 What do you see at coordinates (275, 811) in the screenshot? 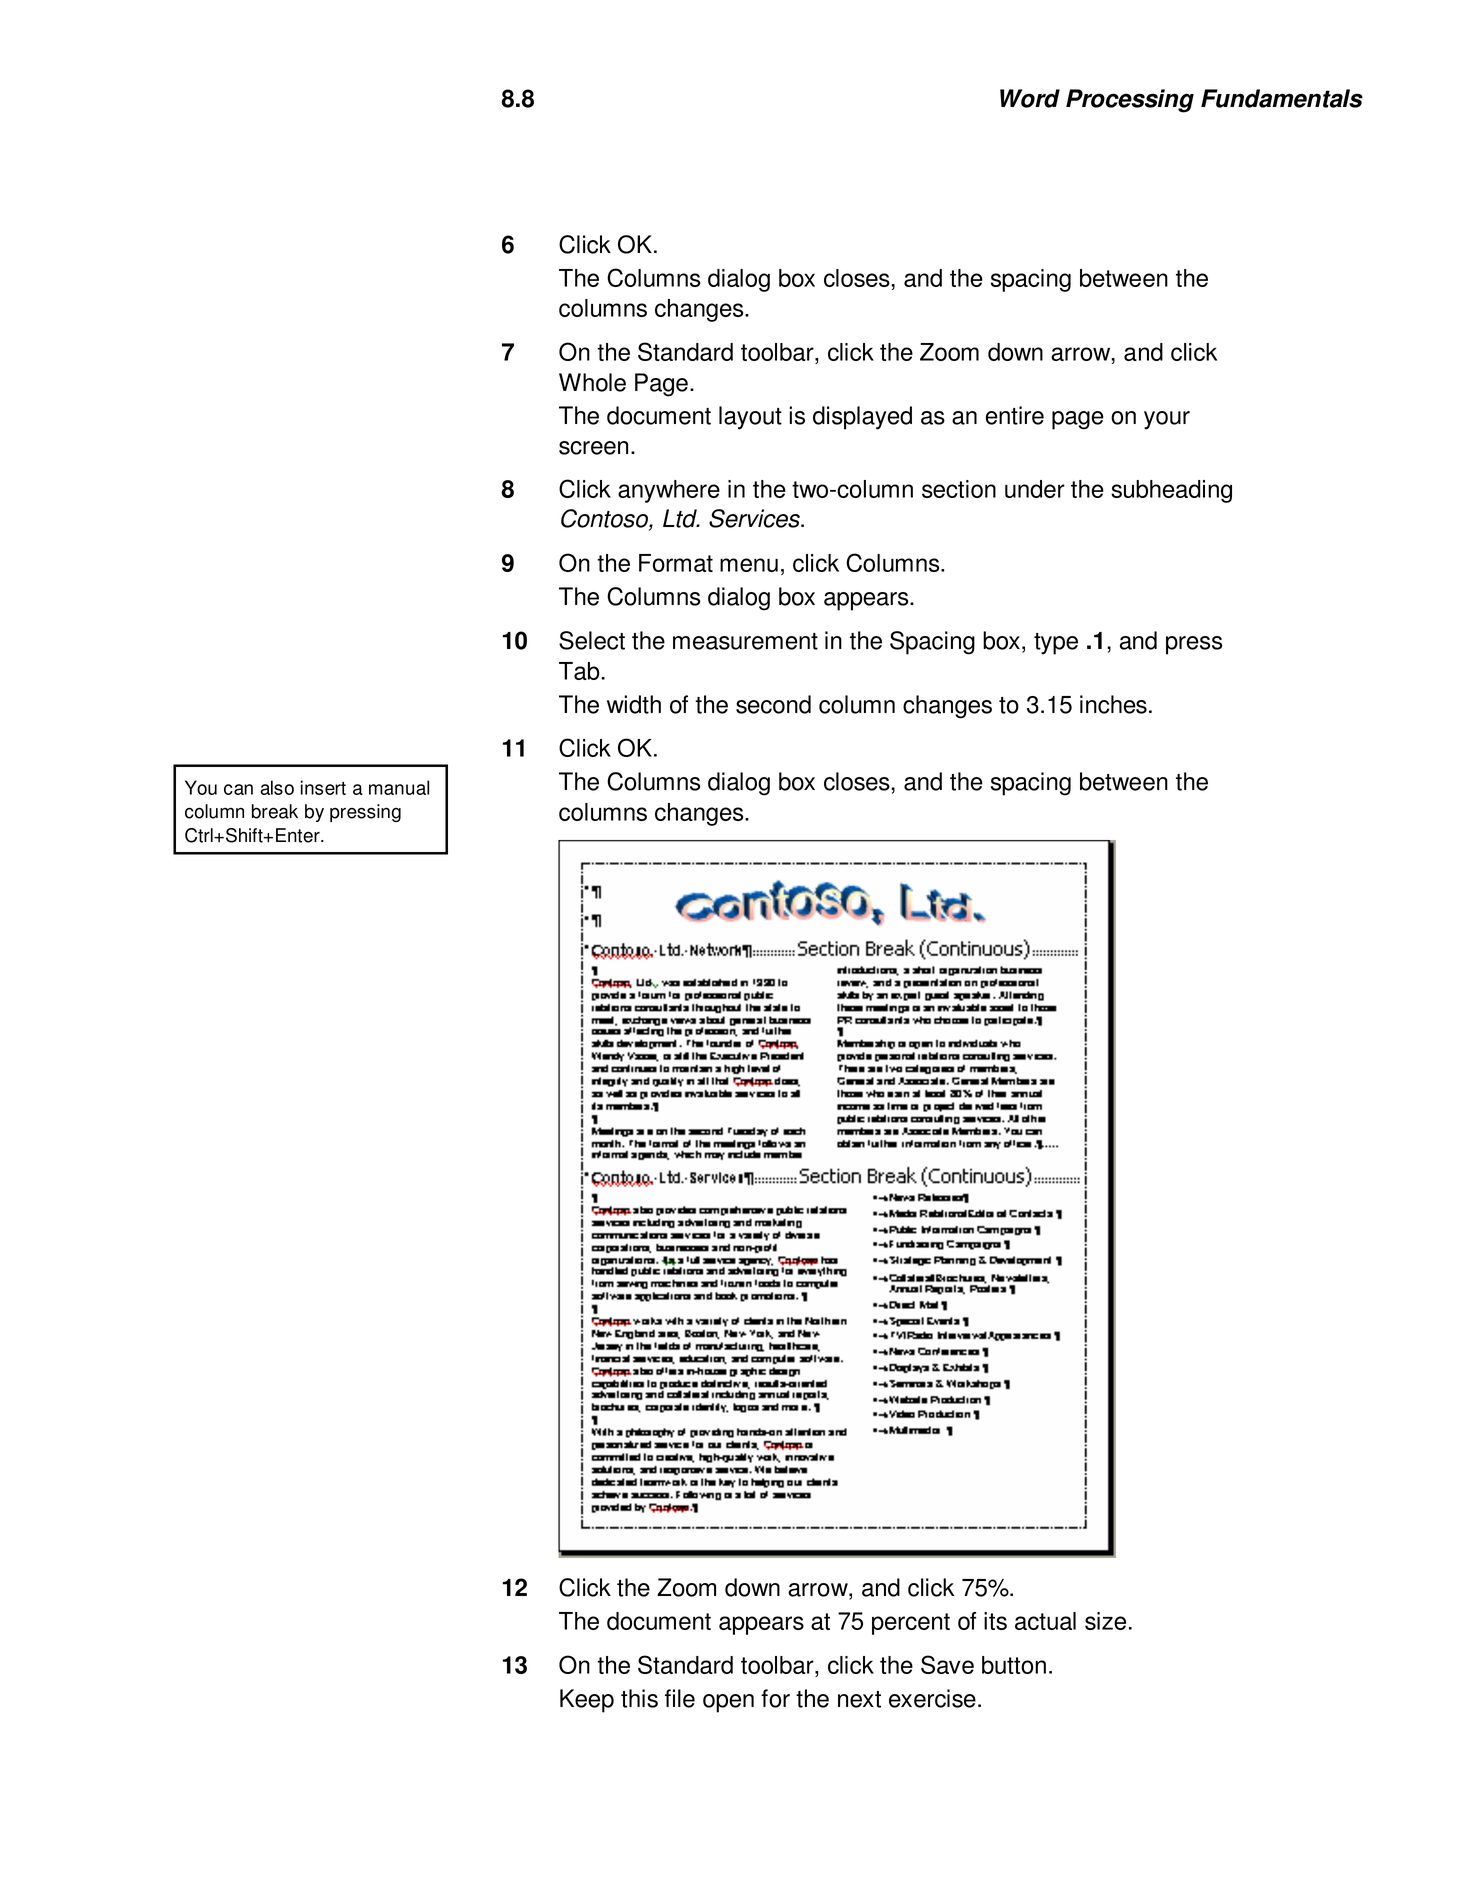
I see `break` at bounding box center [275, 811].
